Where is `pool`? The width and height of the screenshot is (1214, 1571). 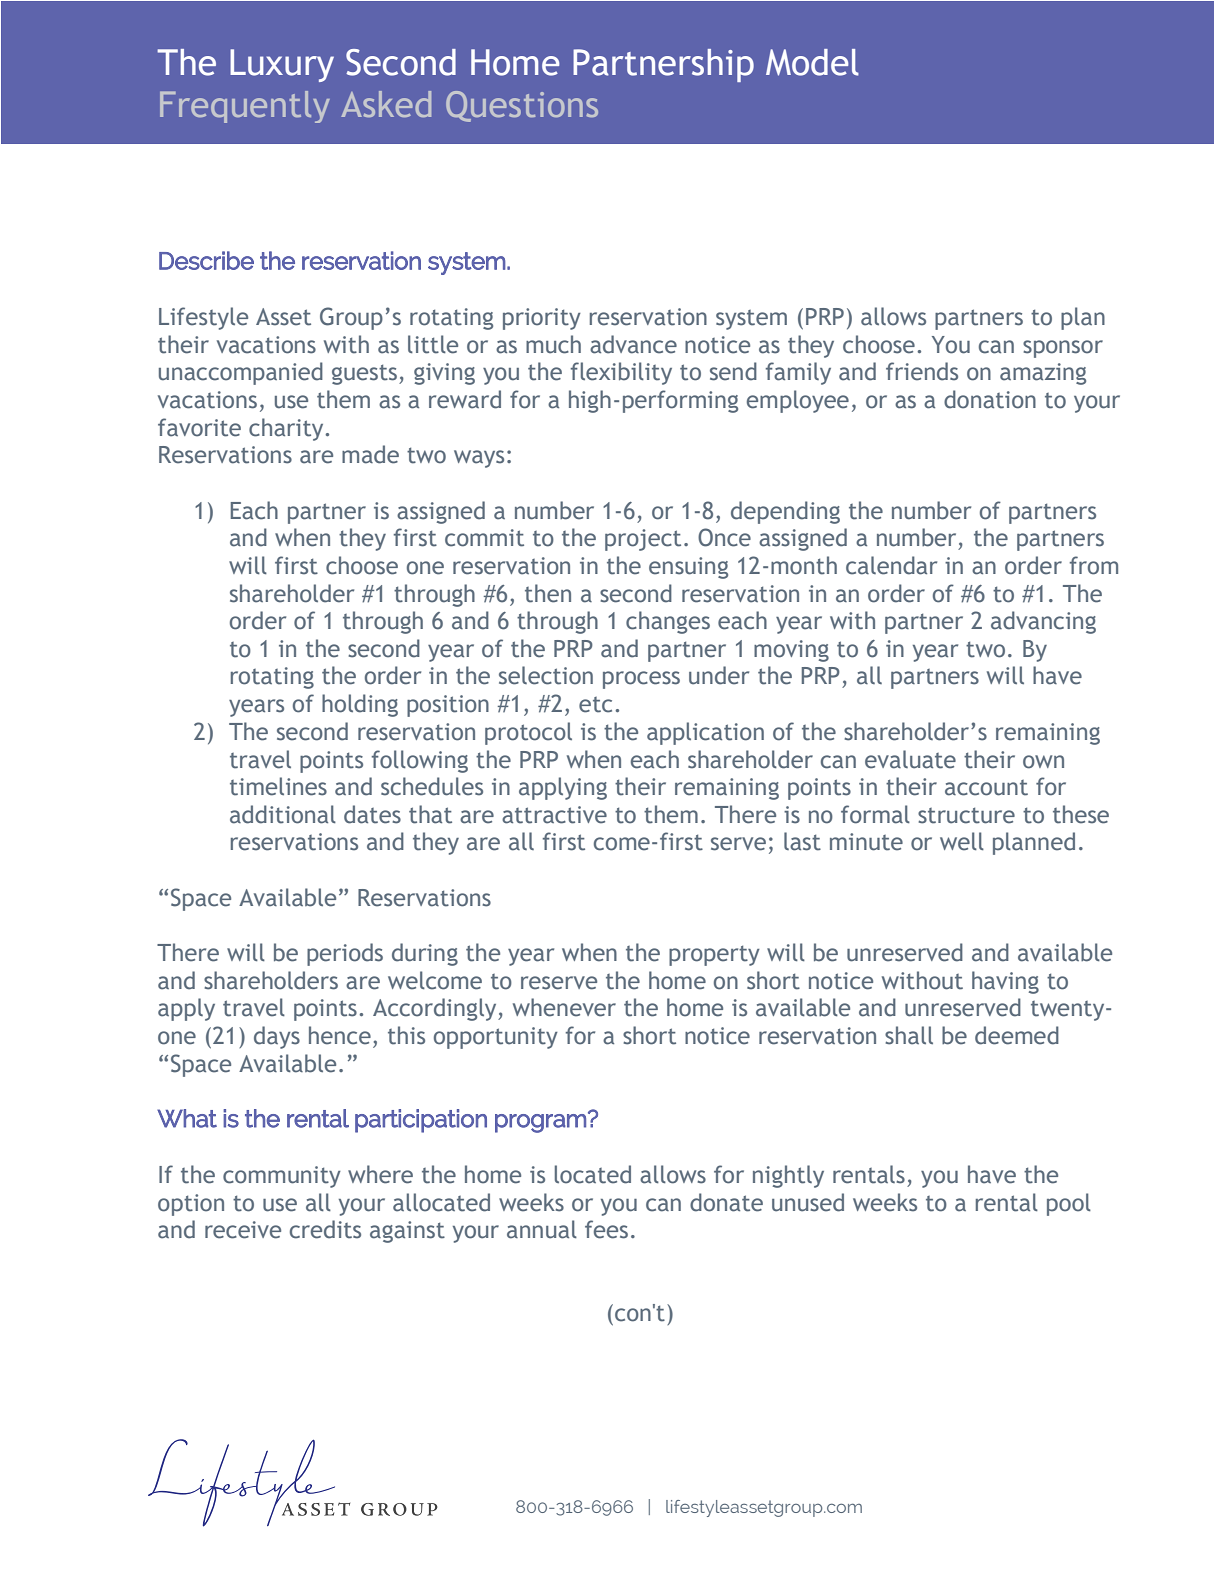
pool is located at coordinates (1069, 1204).
